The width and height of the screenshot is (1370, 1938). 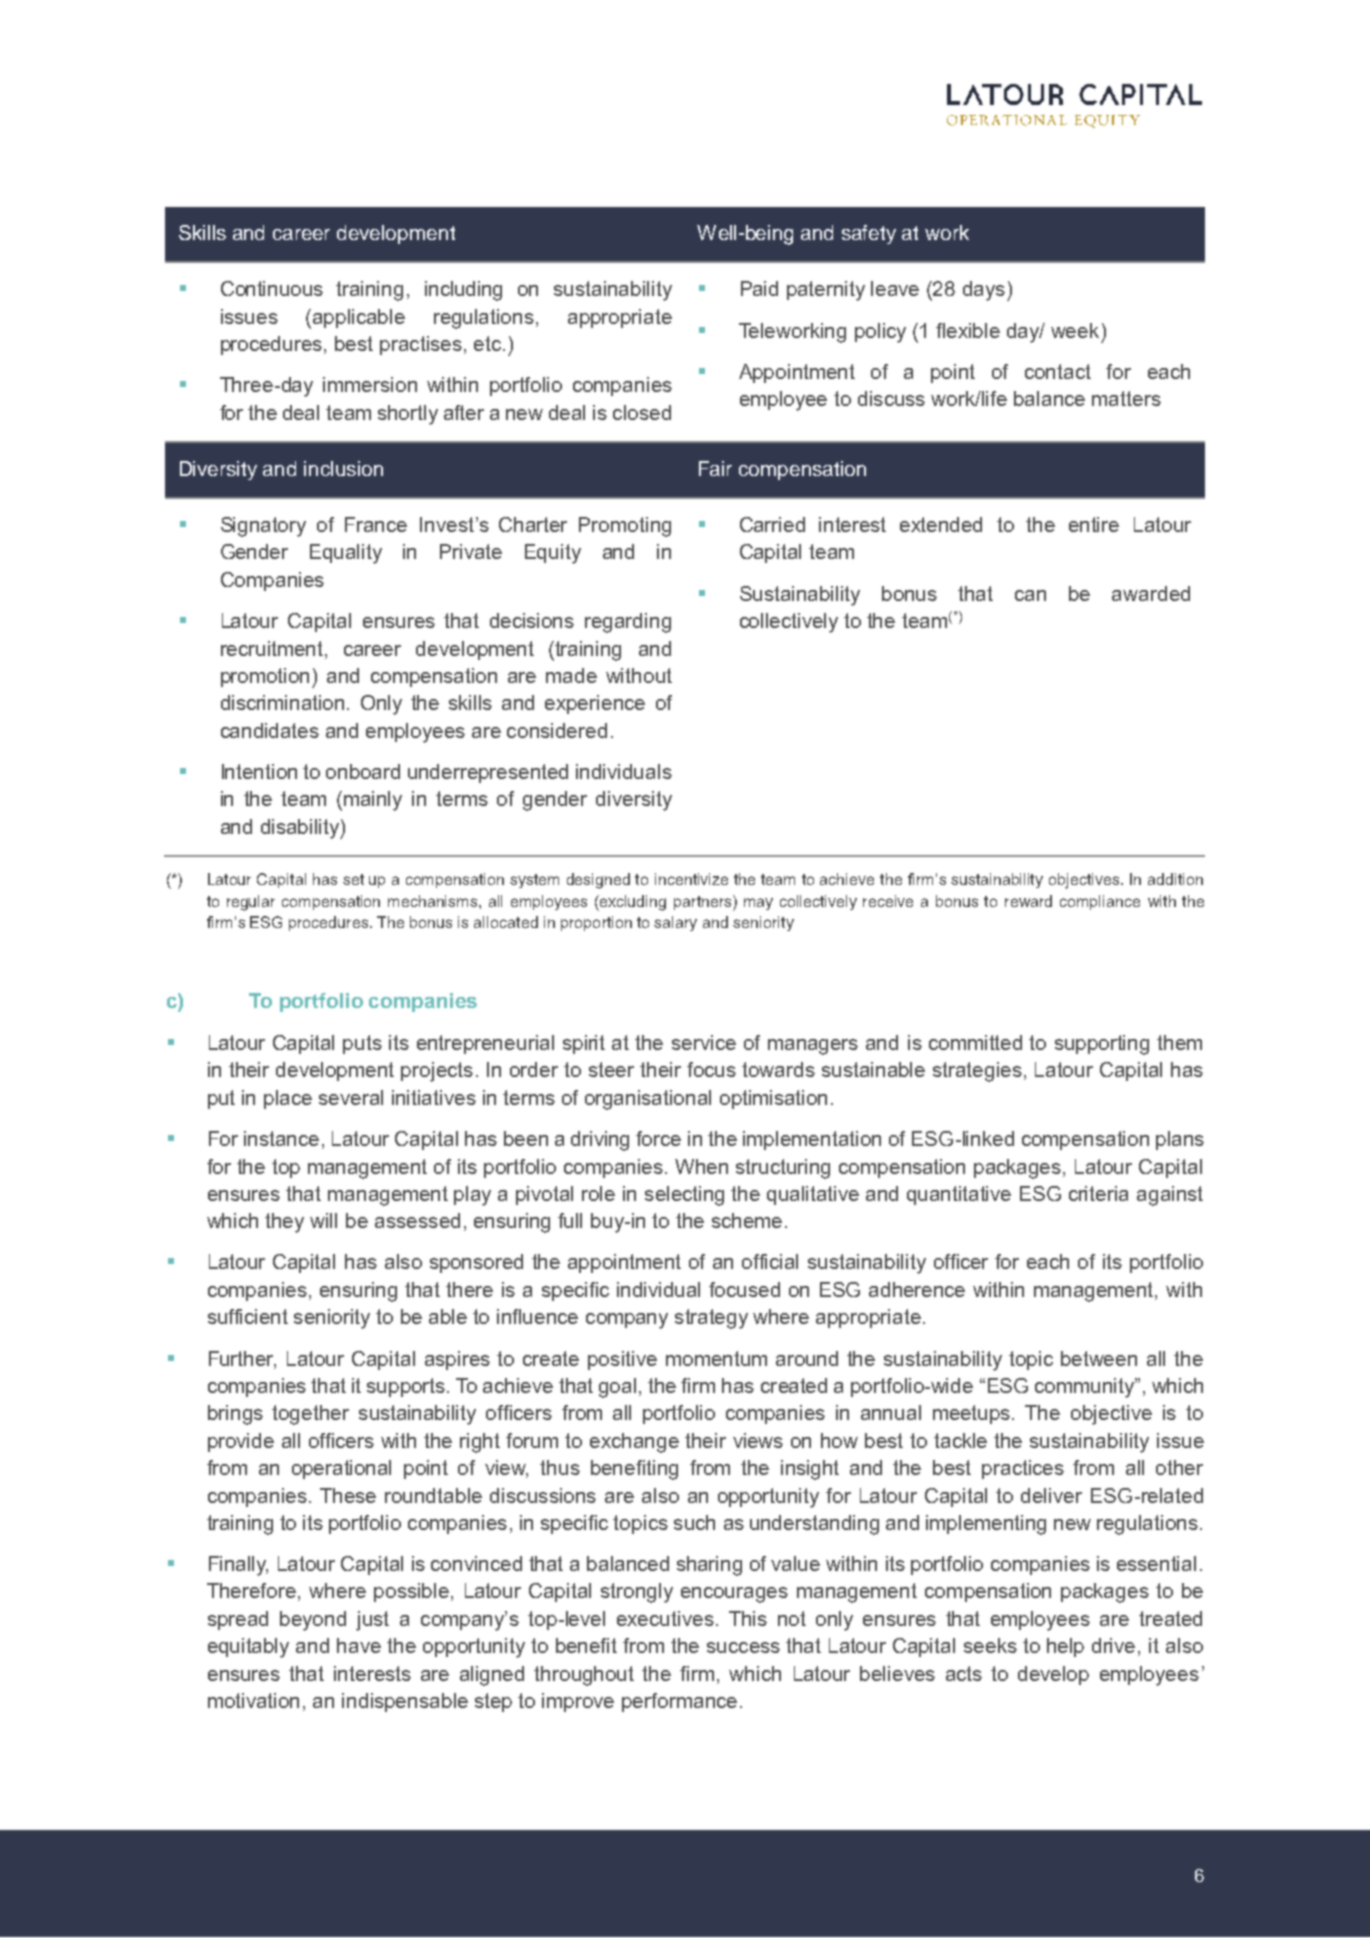 I want to click on have, so click(x=359, y=1645).
